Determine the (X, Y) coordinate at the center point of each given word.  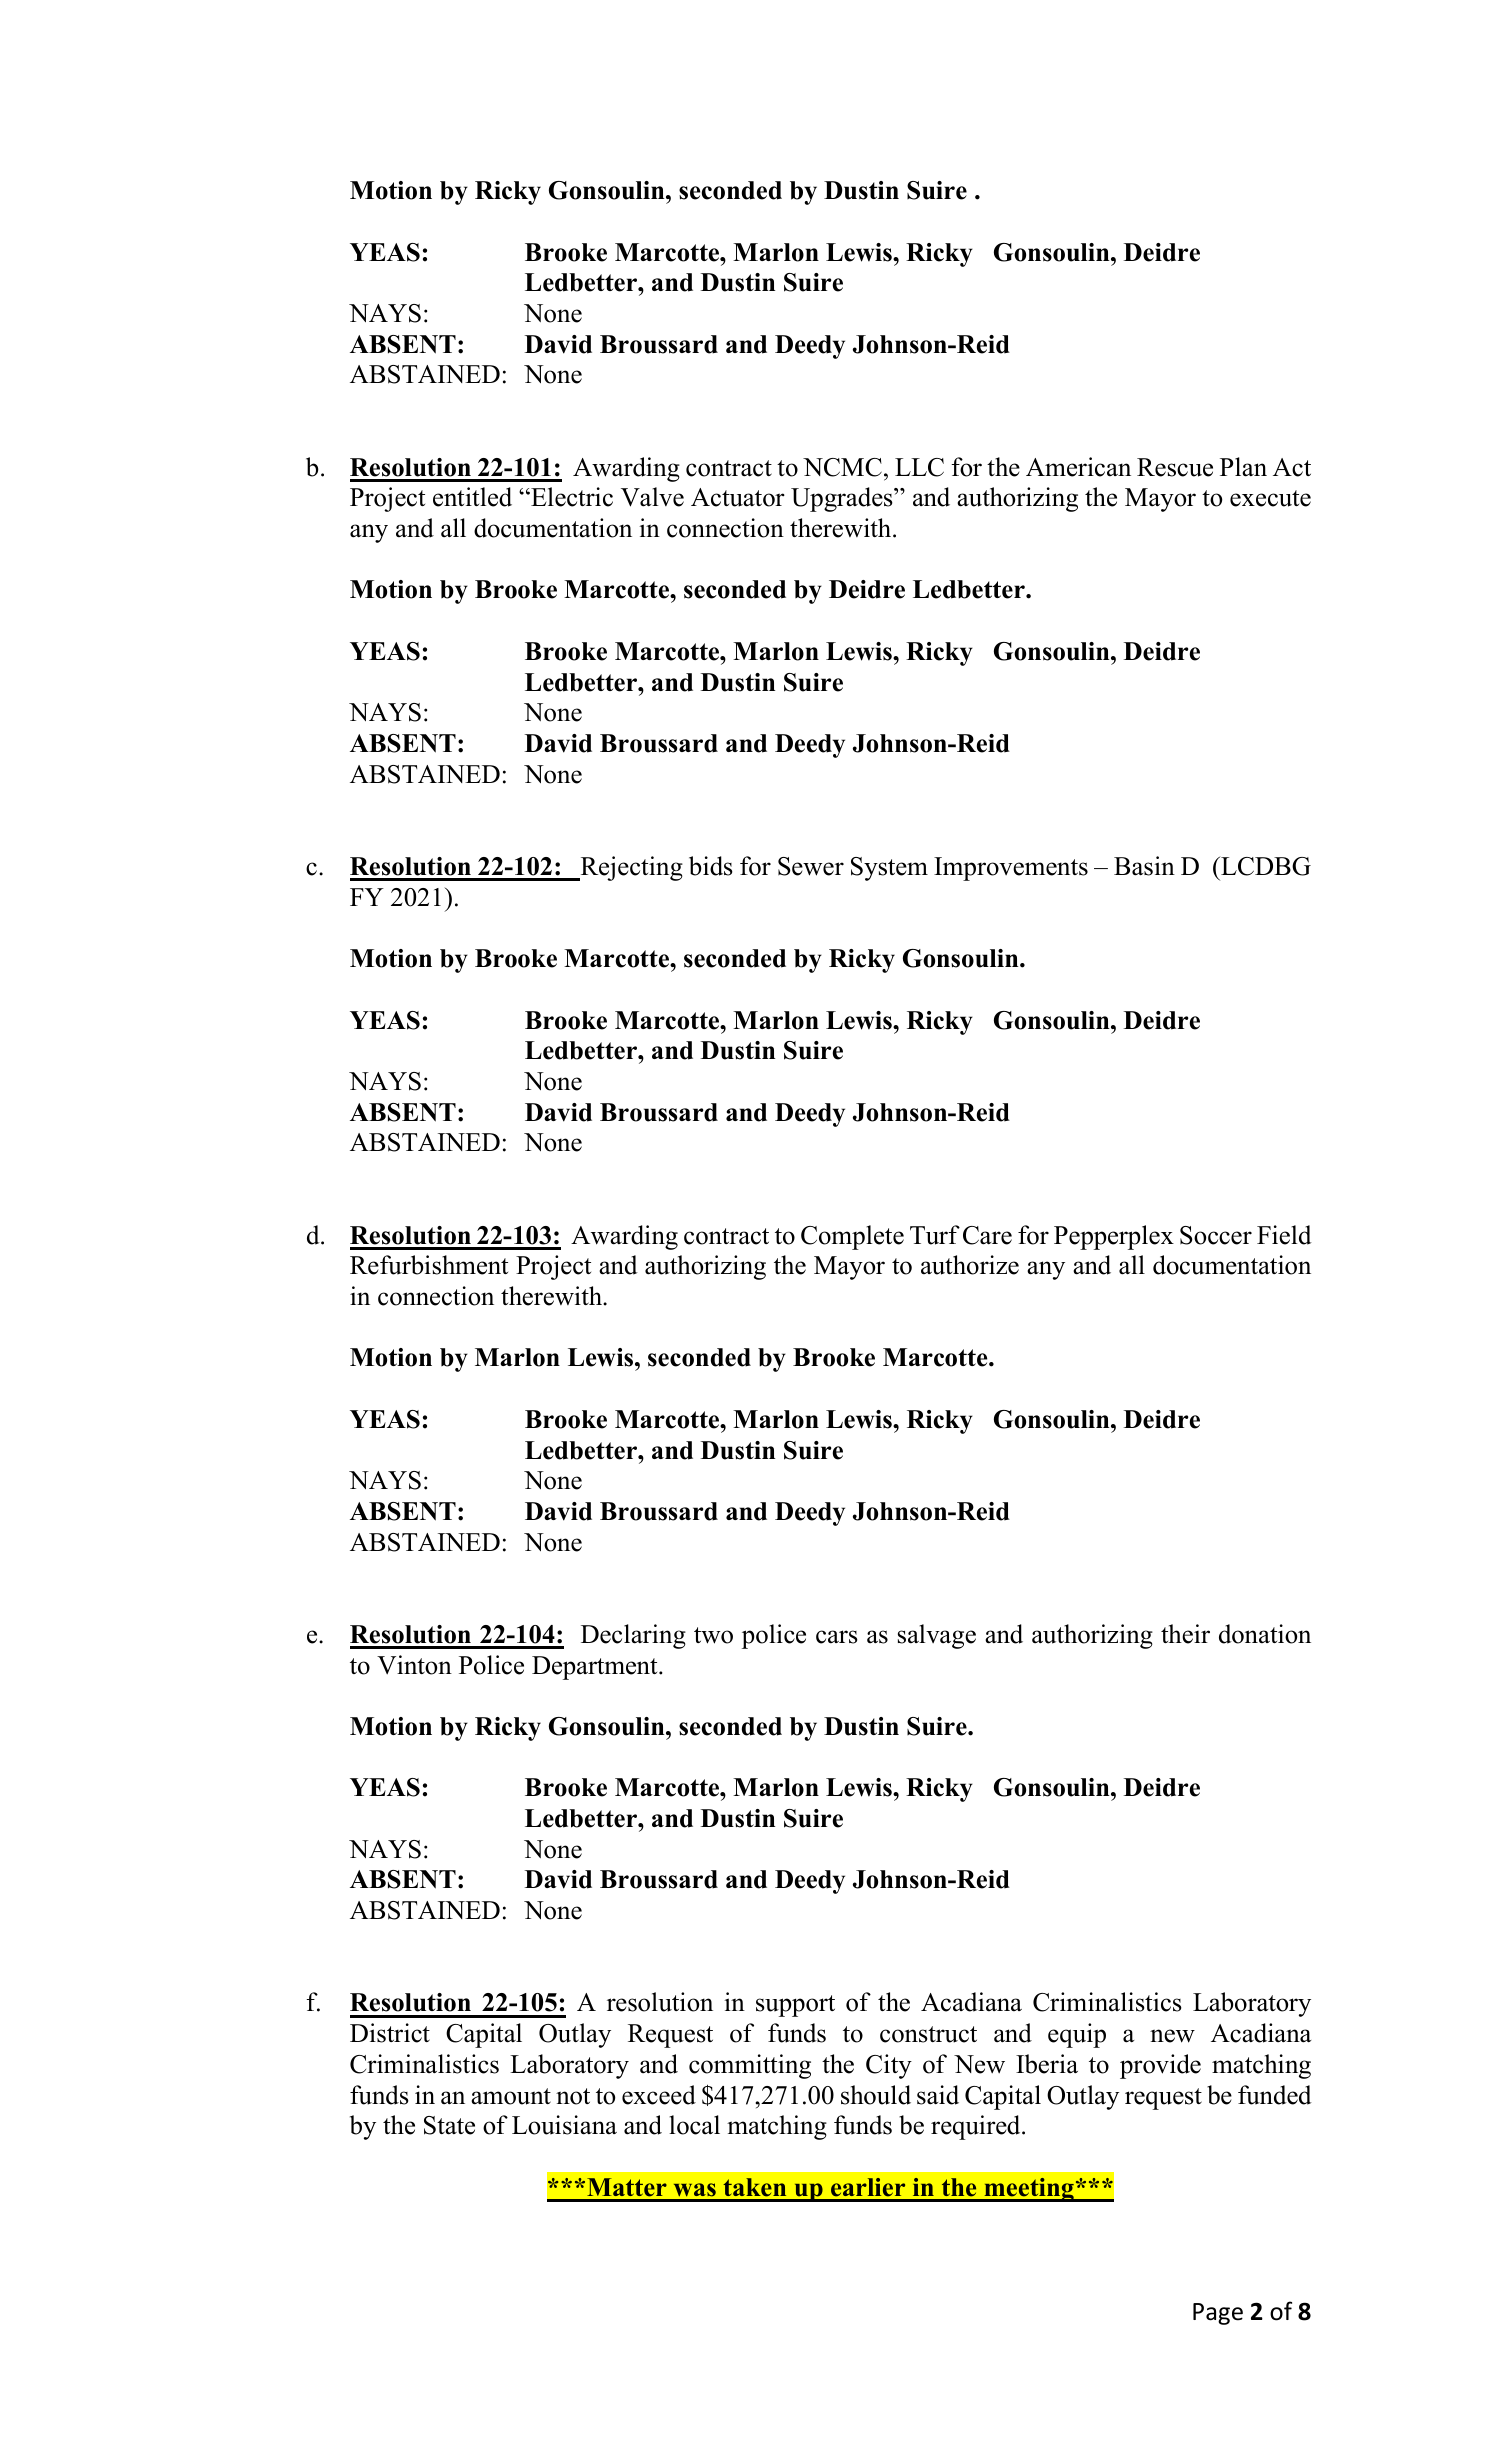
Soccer (1216, 1235)
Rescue (1175, 467)
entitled (472, 497)
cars (837, 1637)
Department (596, 1668)
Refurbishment (429, 1265)
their (1185, 1634)
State (449, 2125)
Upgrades (843, 499)
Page (1218, 2314)
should (876, 2095)
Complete (852, 1237)
